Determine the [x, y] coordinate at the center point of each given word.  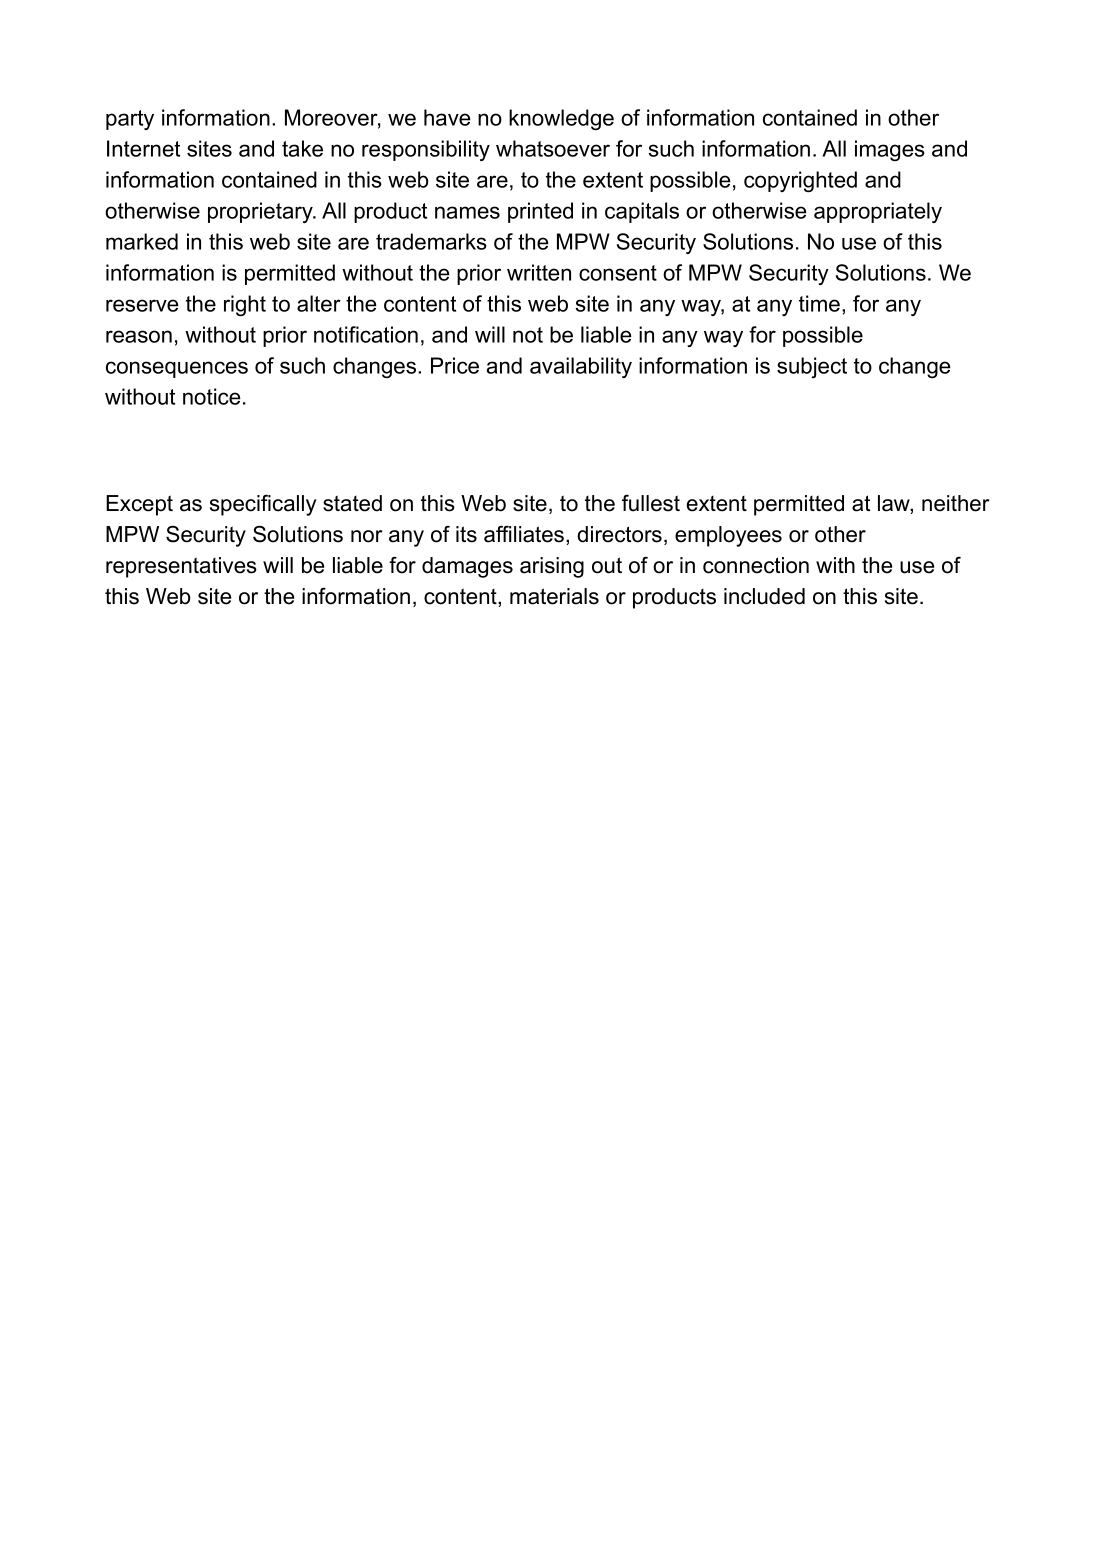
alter [319, 303]
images [890, 150]
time [819, 303]
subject [812, 367]
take [302, 148]
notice [212, 396]
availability [581, 367]
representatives [181, 567]
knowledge [561, 119]
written [539, 272]
